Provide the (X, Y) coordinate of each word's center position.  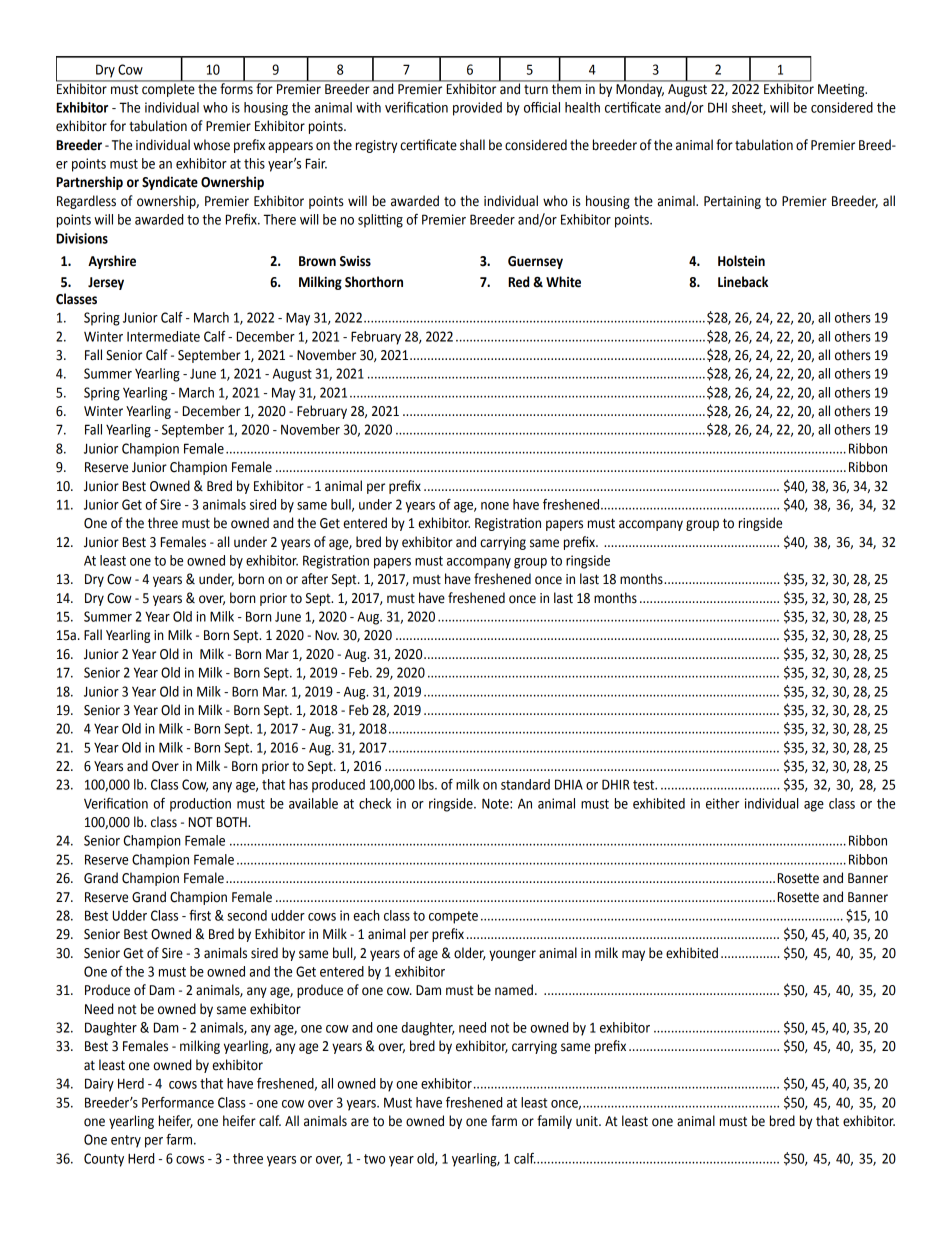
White (563, 282)
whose (211, 145)
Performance (178, 1102)
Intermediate (163, 336)
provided (477, 109)
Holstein (741, 261)
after (315, 579)
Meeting (842, 90)
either (722, 803)
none (495, 506)
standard (525, 784)
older (469, 953)
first (200, 915)
